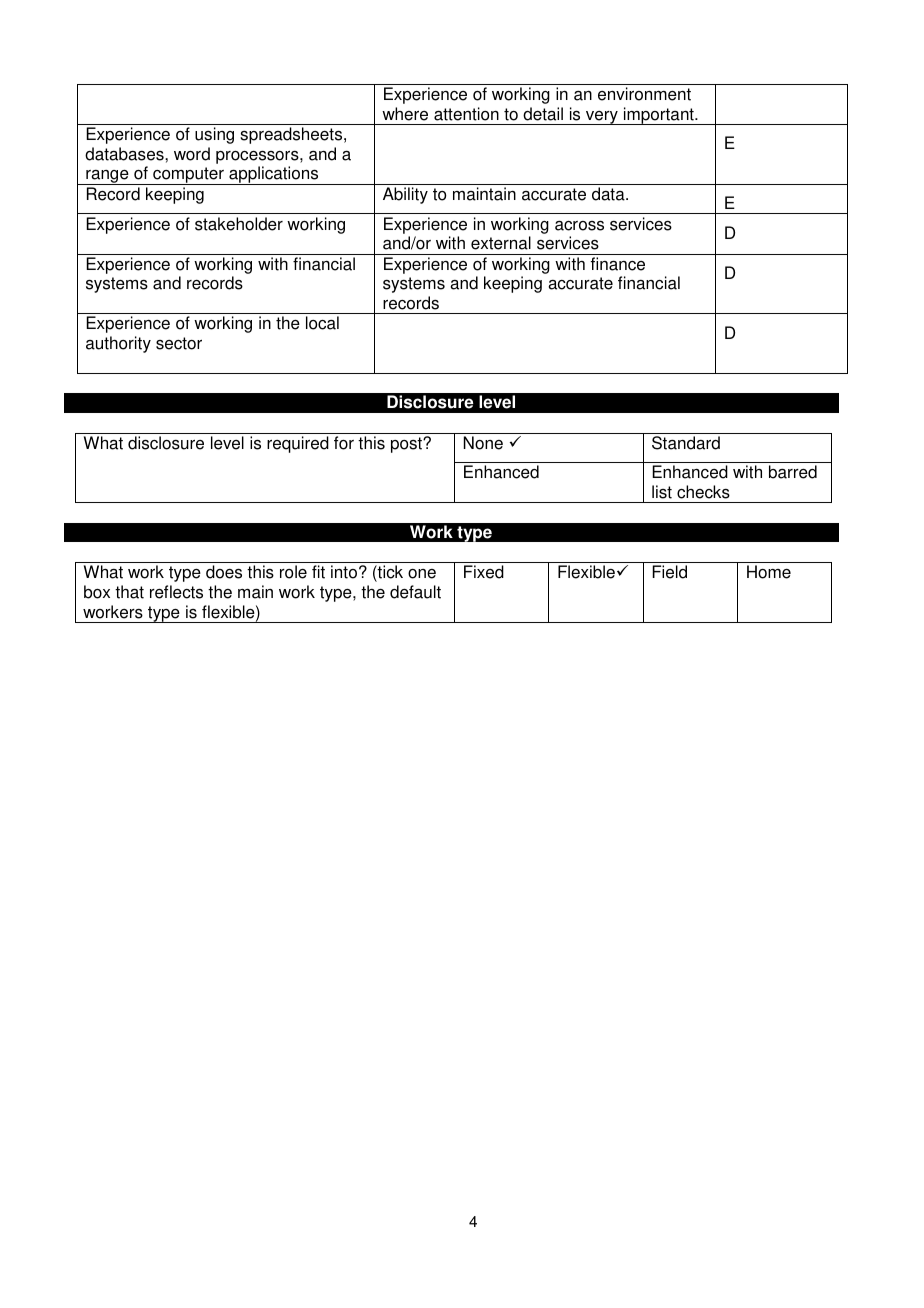 The height and width of the page is (1308, 924). What do you see at coordinates (192, 154) in the page?
I see `word` at bounding box center [192, 154].
